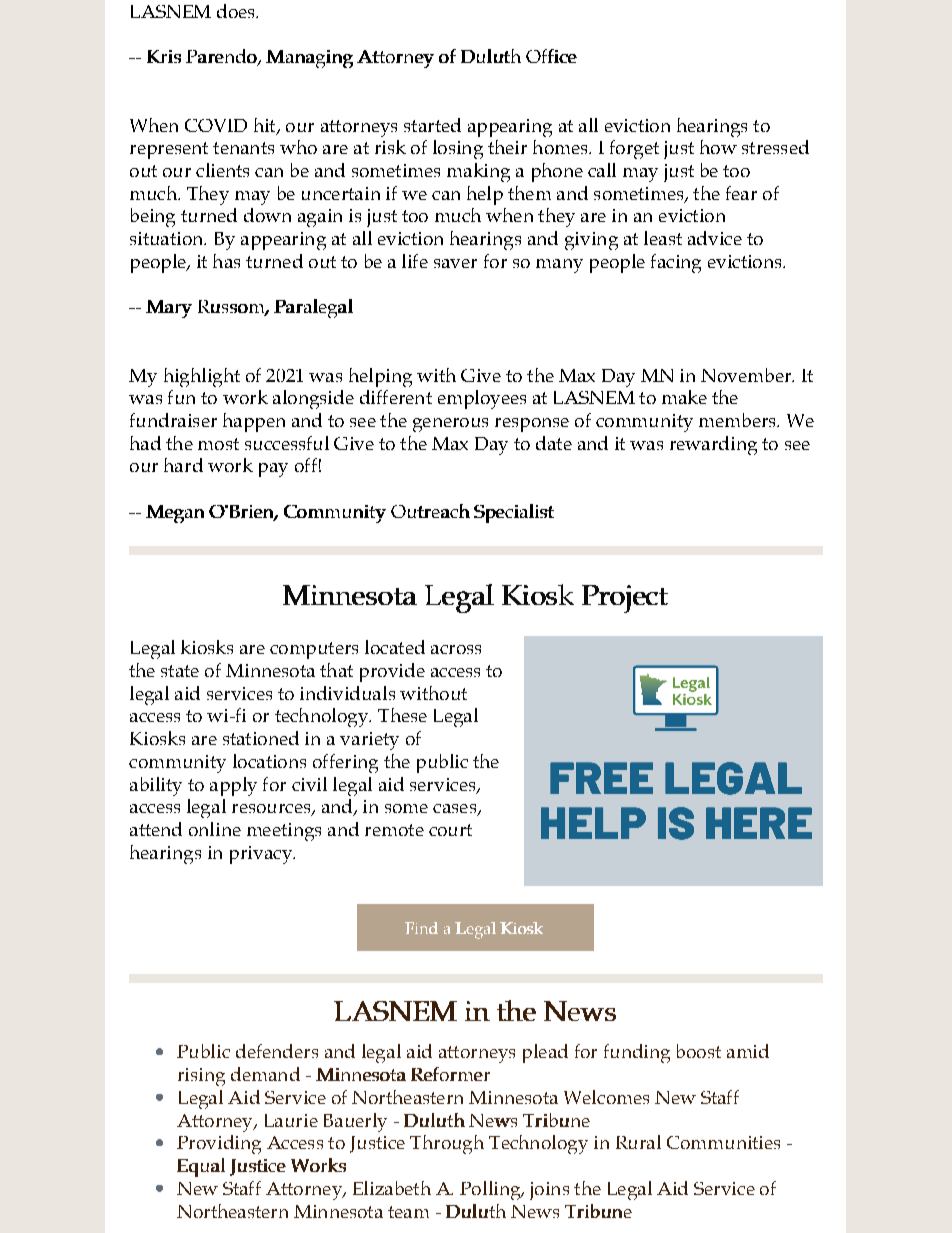 The width and height of the page is (952, 1233). I want to click on state, so click(180, 671).
